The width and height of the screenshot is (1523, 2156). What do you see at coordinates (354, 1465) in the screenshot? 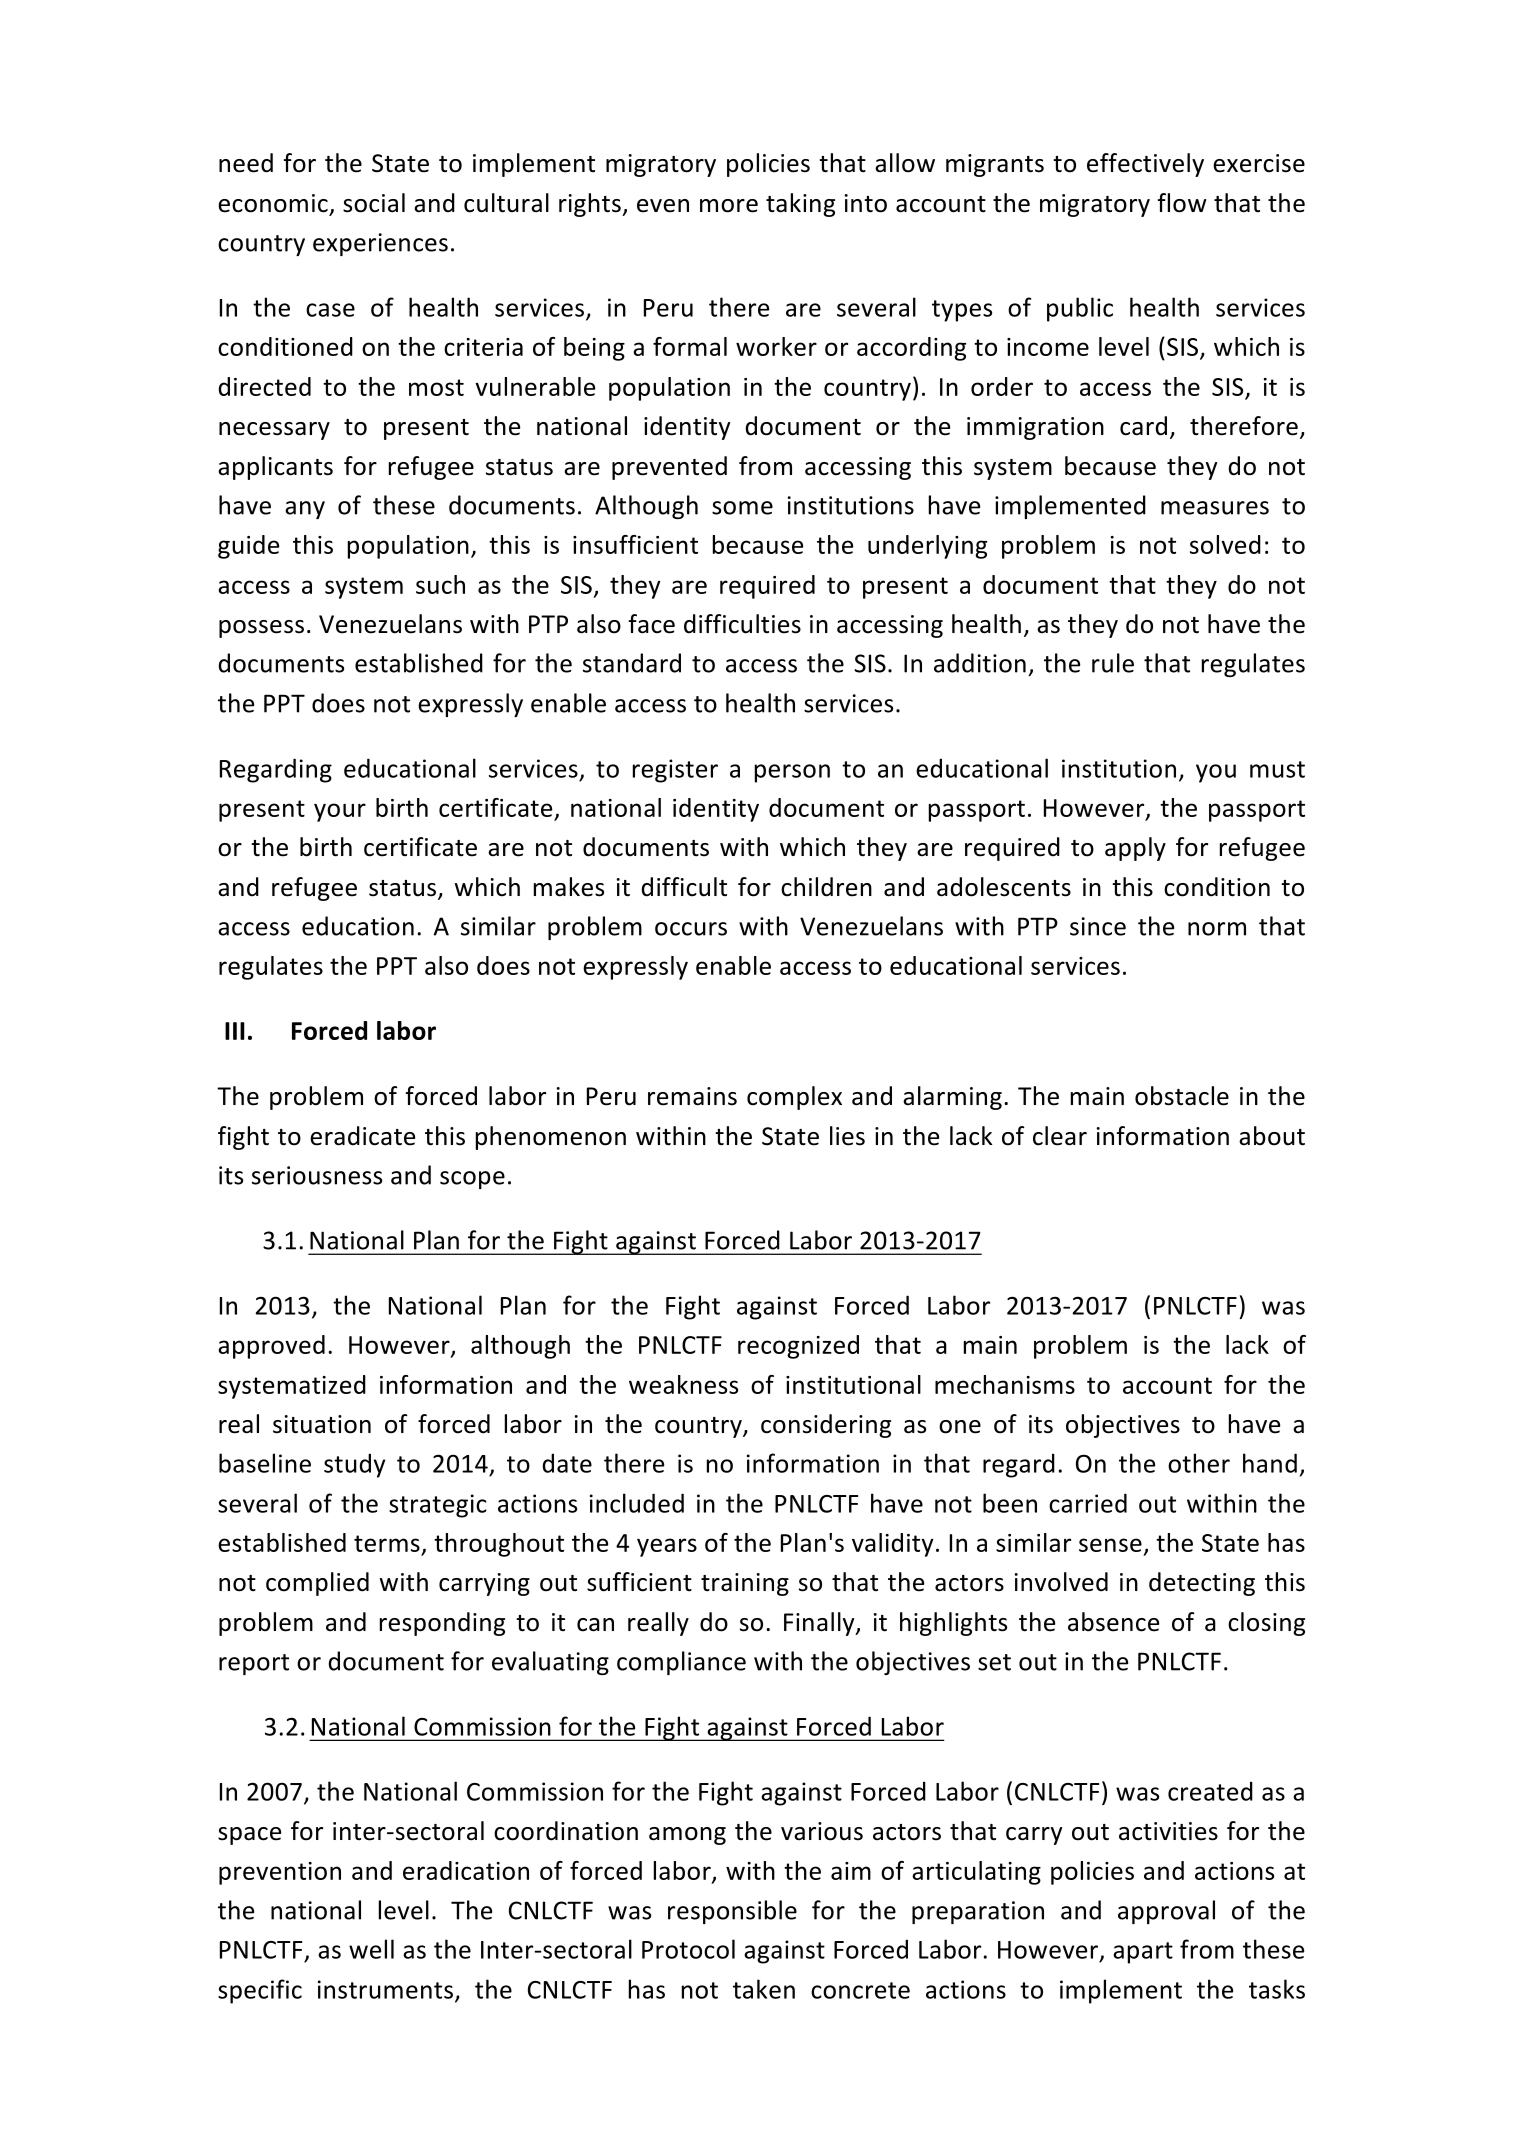
I see `study` at bounding box center [354, 1465].
